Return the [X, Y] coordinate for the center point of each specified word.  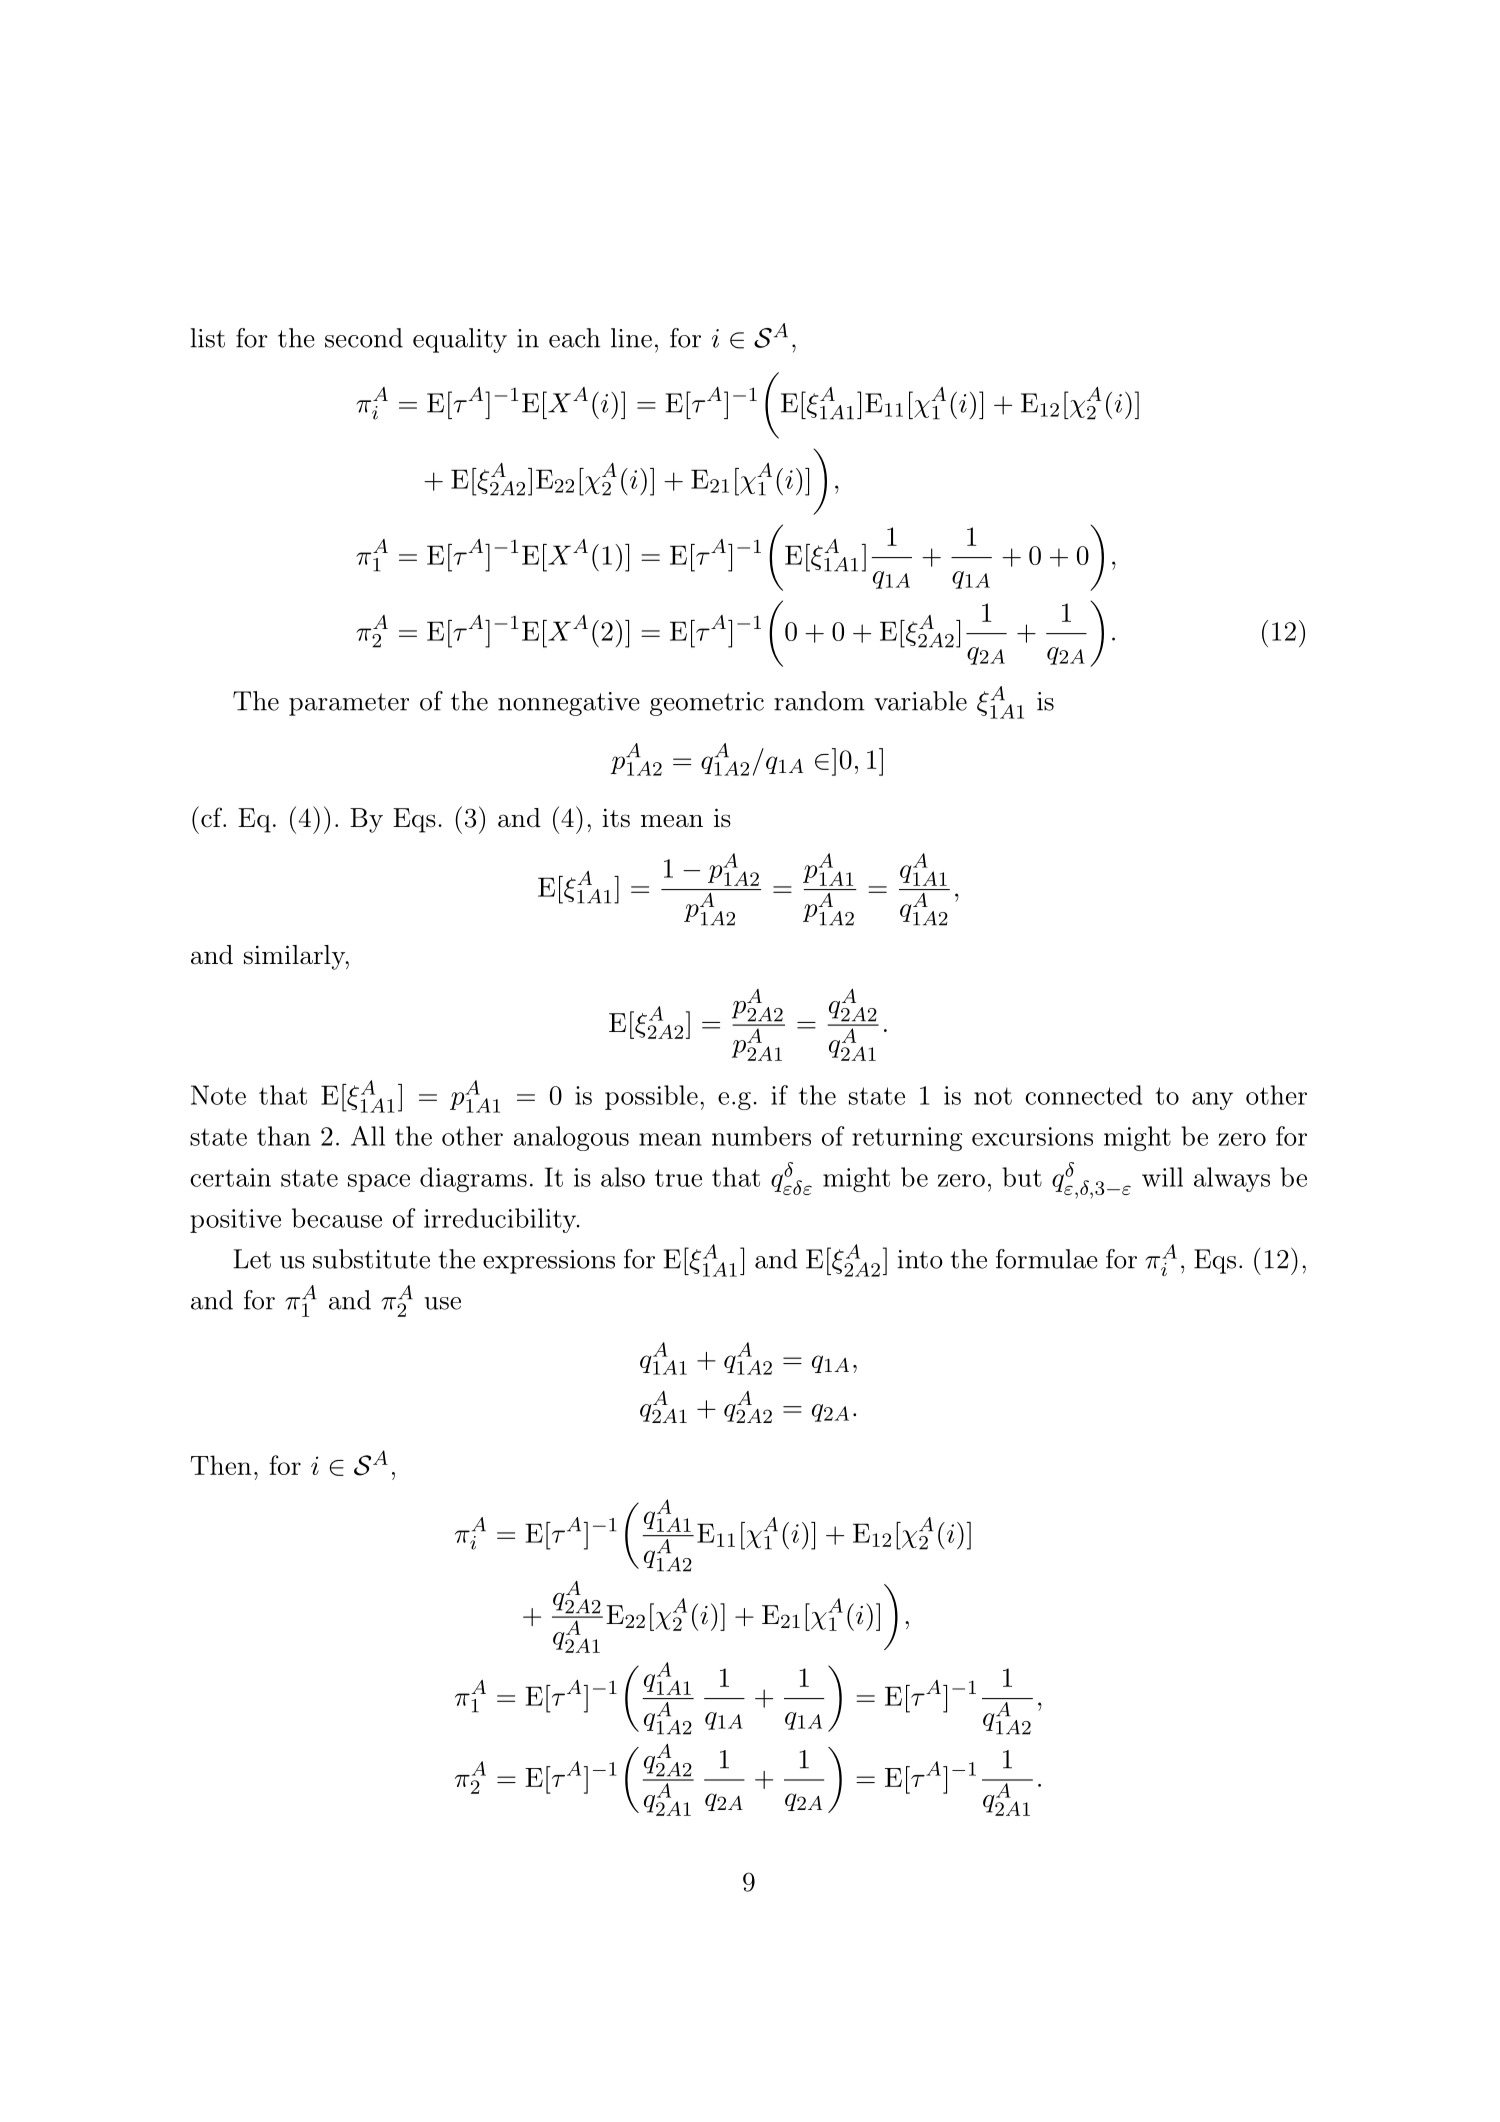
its [616, 818]
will [1162, 1177]
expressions [549, 1262]
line [631, 338]
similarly [295, 957]
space [379, 1183]
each [574, 338]
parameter [349, 704]
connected [1083, 1095]
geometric [707, 704]
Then [220, 1465]
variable [920, 701]
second [364, 338]
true [678, 1178]
